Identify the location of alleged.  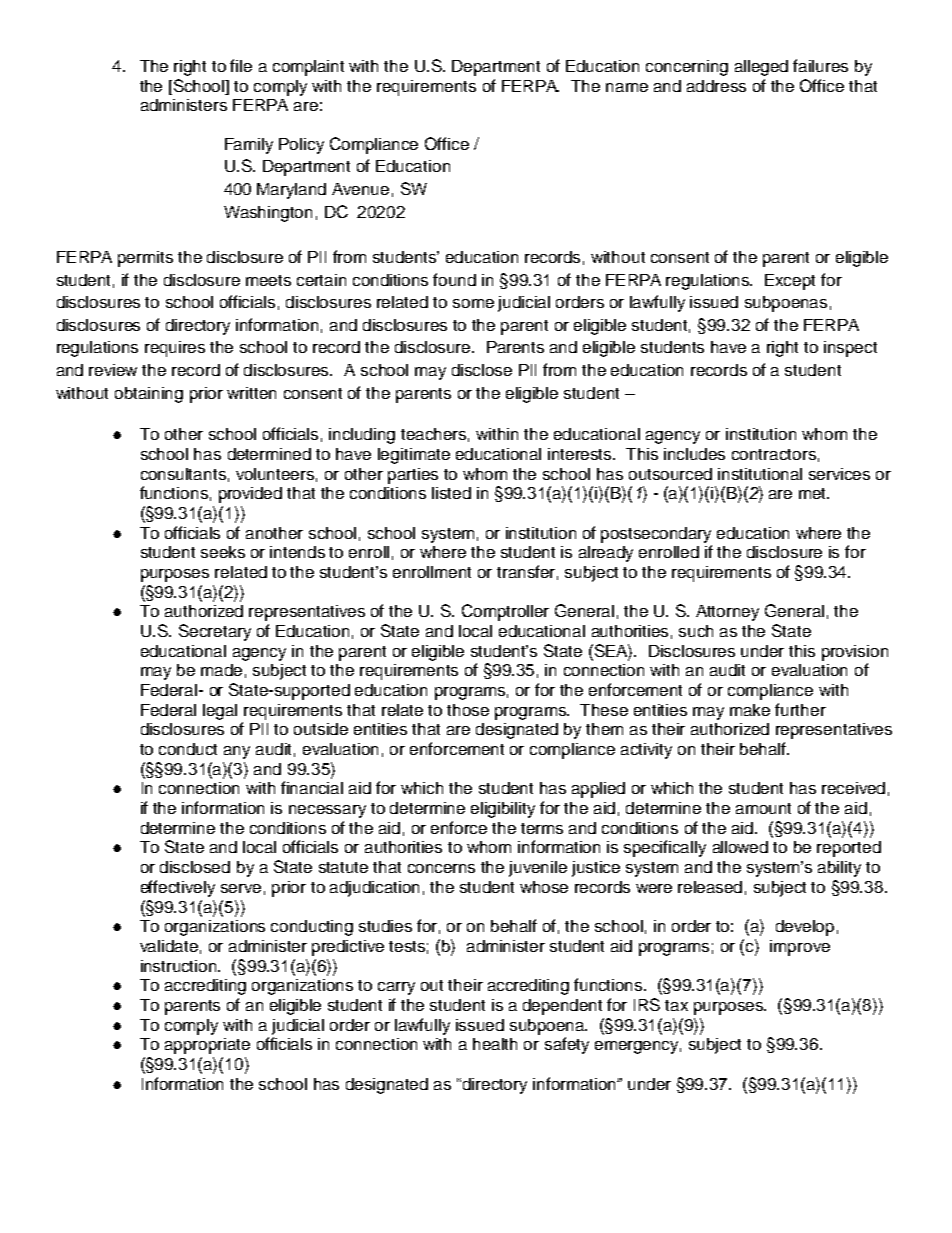
(761, 68).
